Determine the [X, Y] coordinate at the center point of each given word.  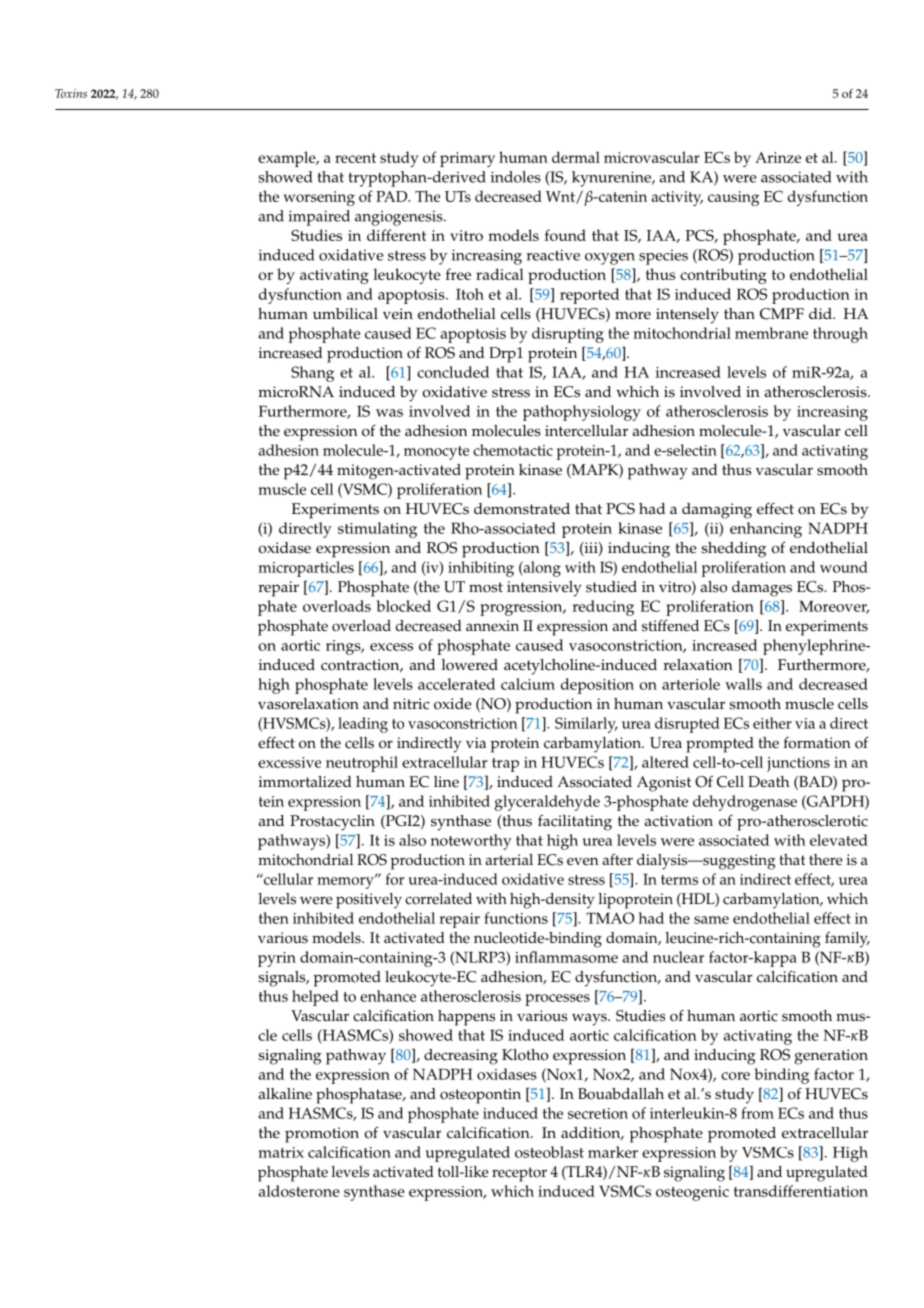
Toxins [71, 93]
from [757, 1113]
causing [733, 198]
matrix [281, 1152]
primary [467, 159]
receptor [519, 1174]
